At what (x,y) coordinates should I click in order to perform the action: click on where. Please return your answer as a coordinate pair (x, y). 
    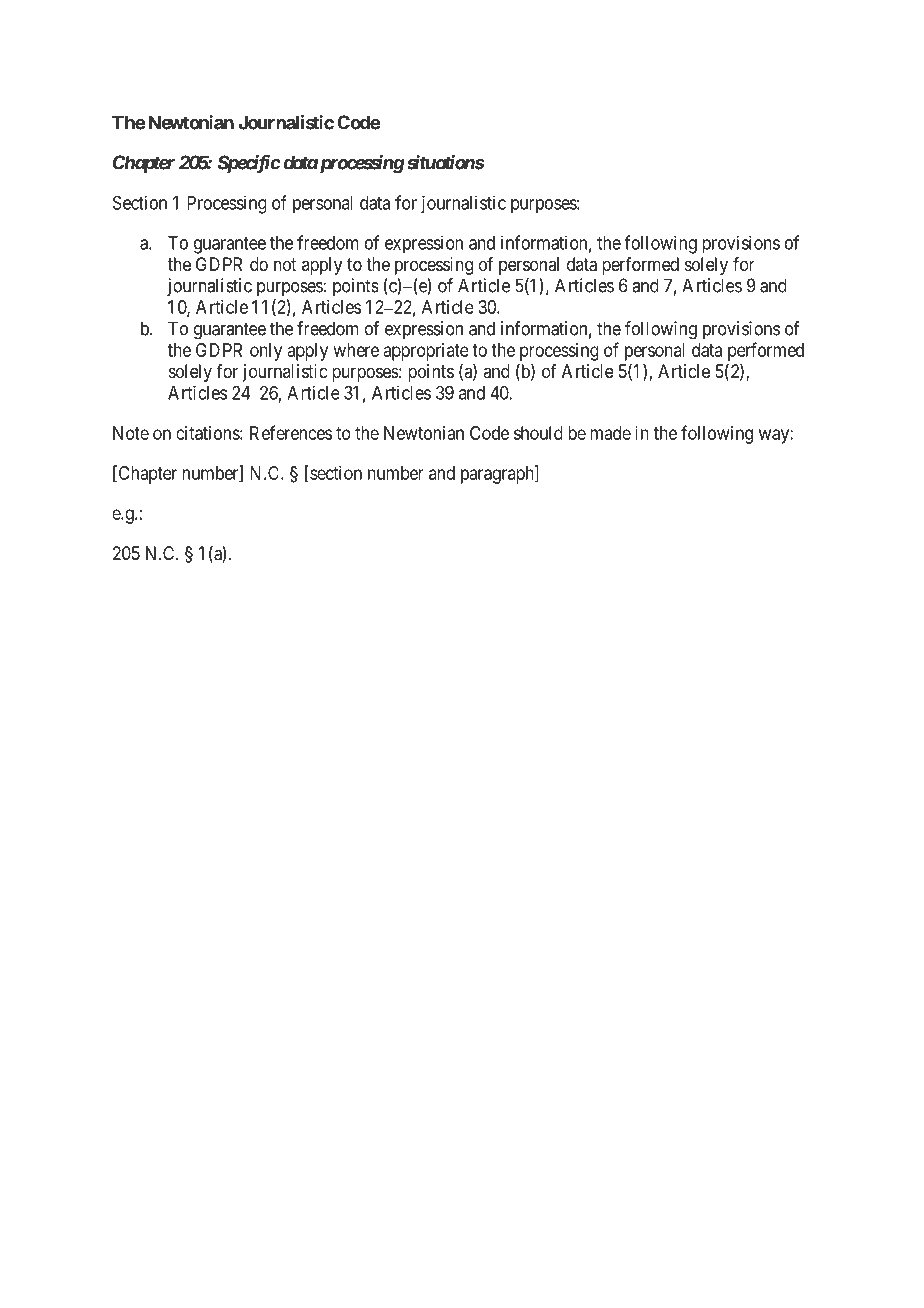
    Looking at the image, I should click on (356, 350).
